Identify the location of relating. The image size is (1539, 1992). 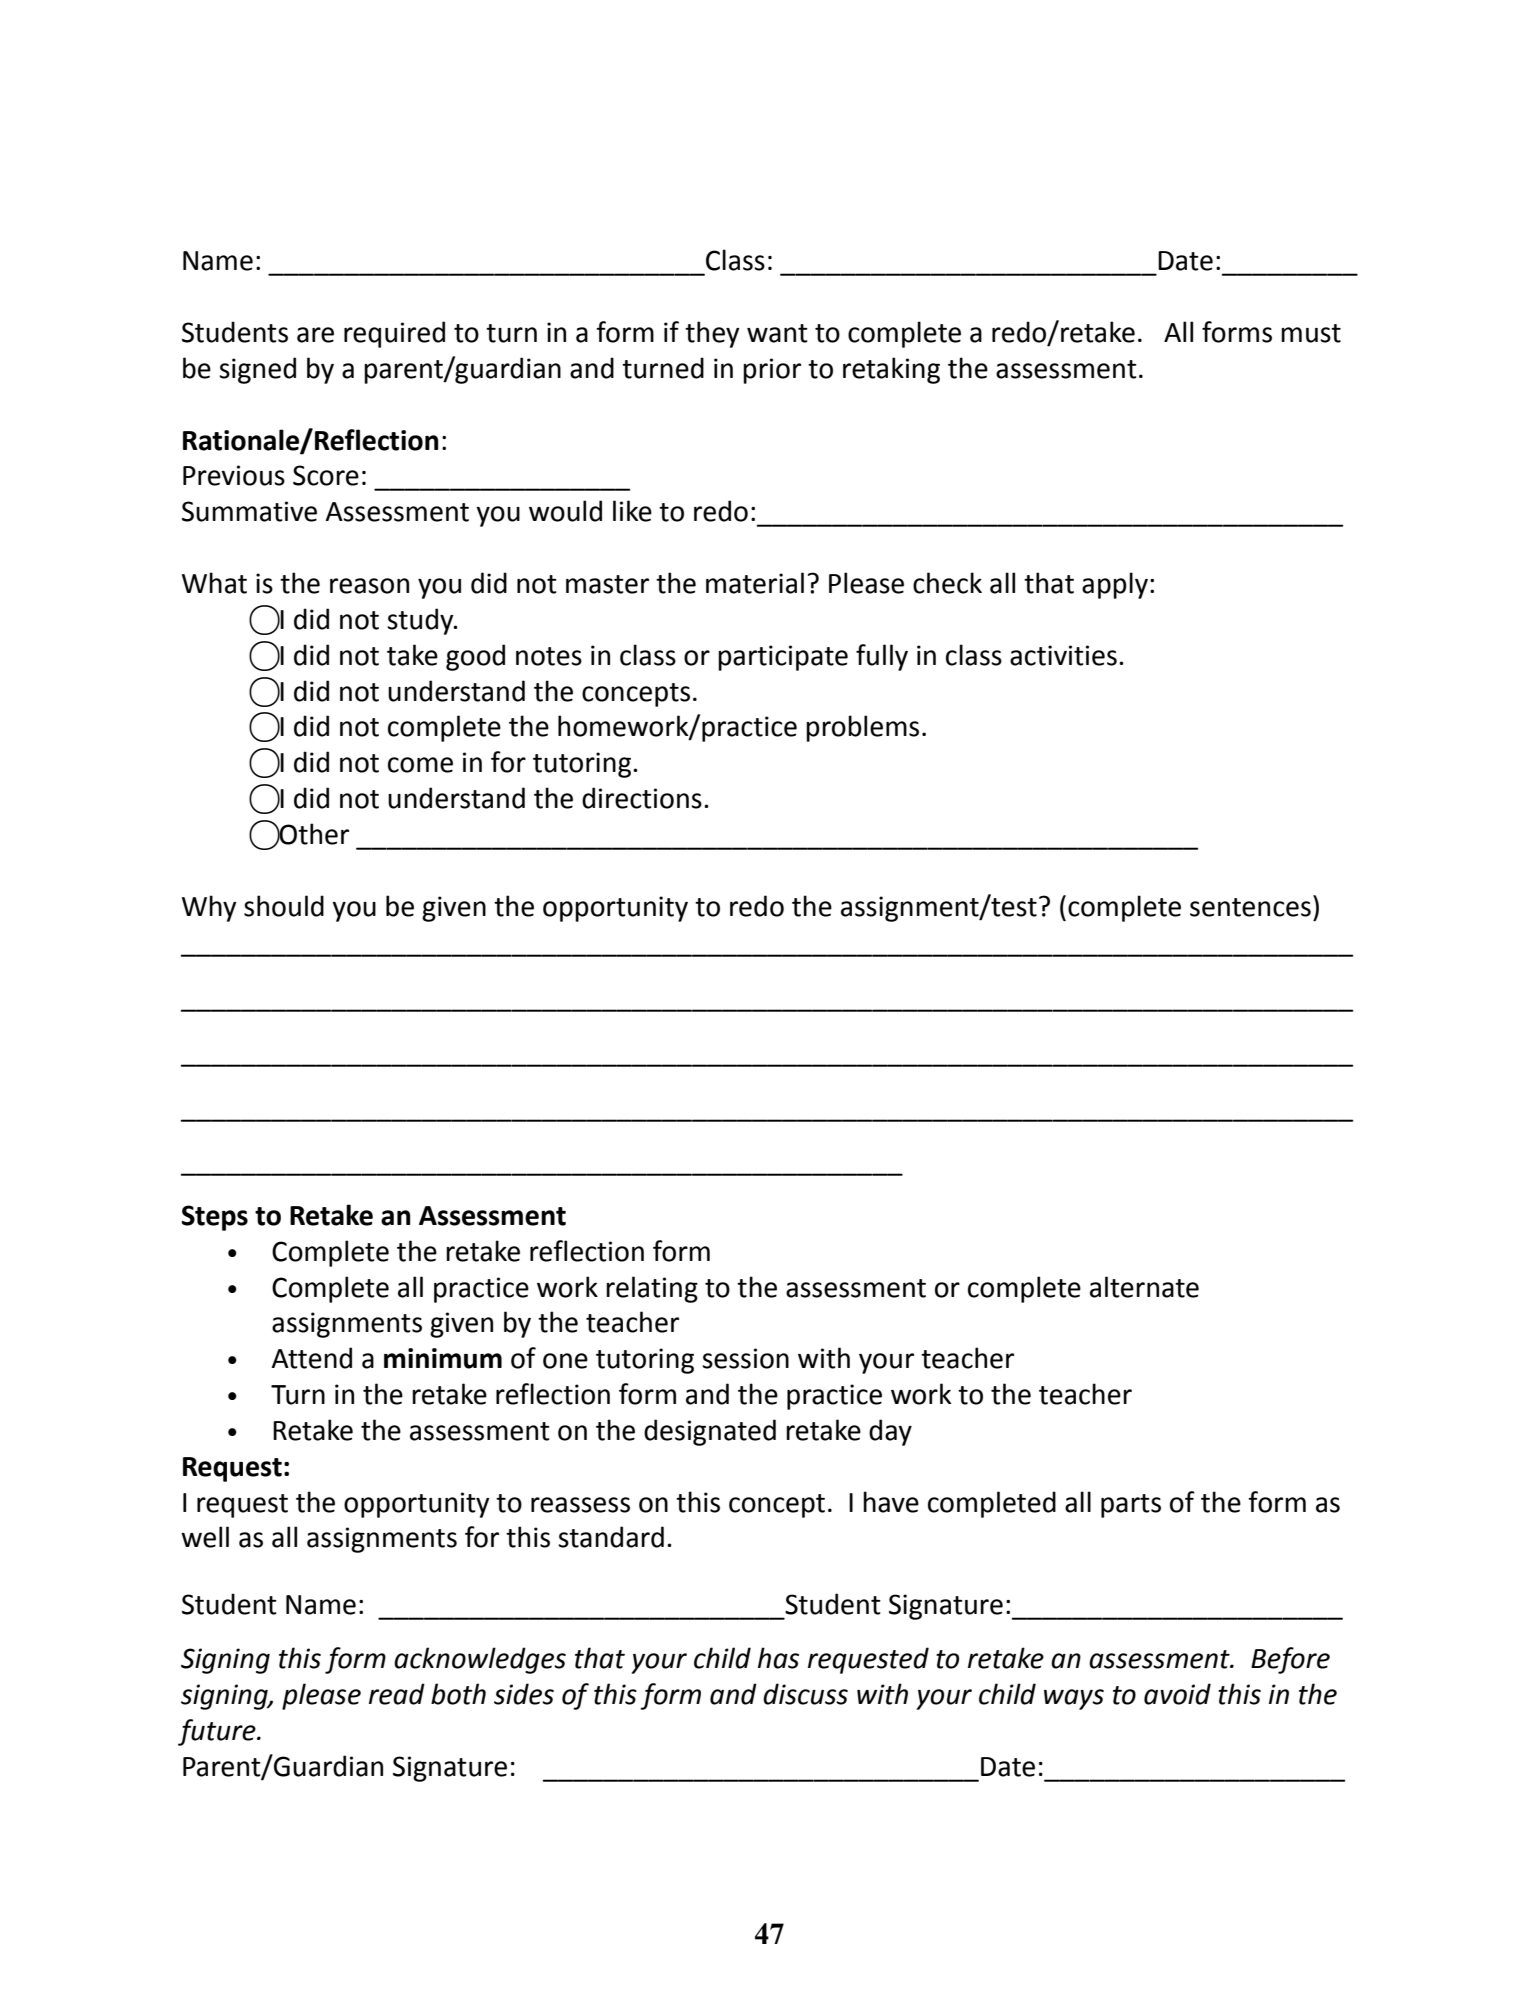
(652, 1289).
